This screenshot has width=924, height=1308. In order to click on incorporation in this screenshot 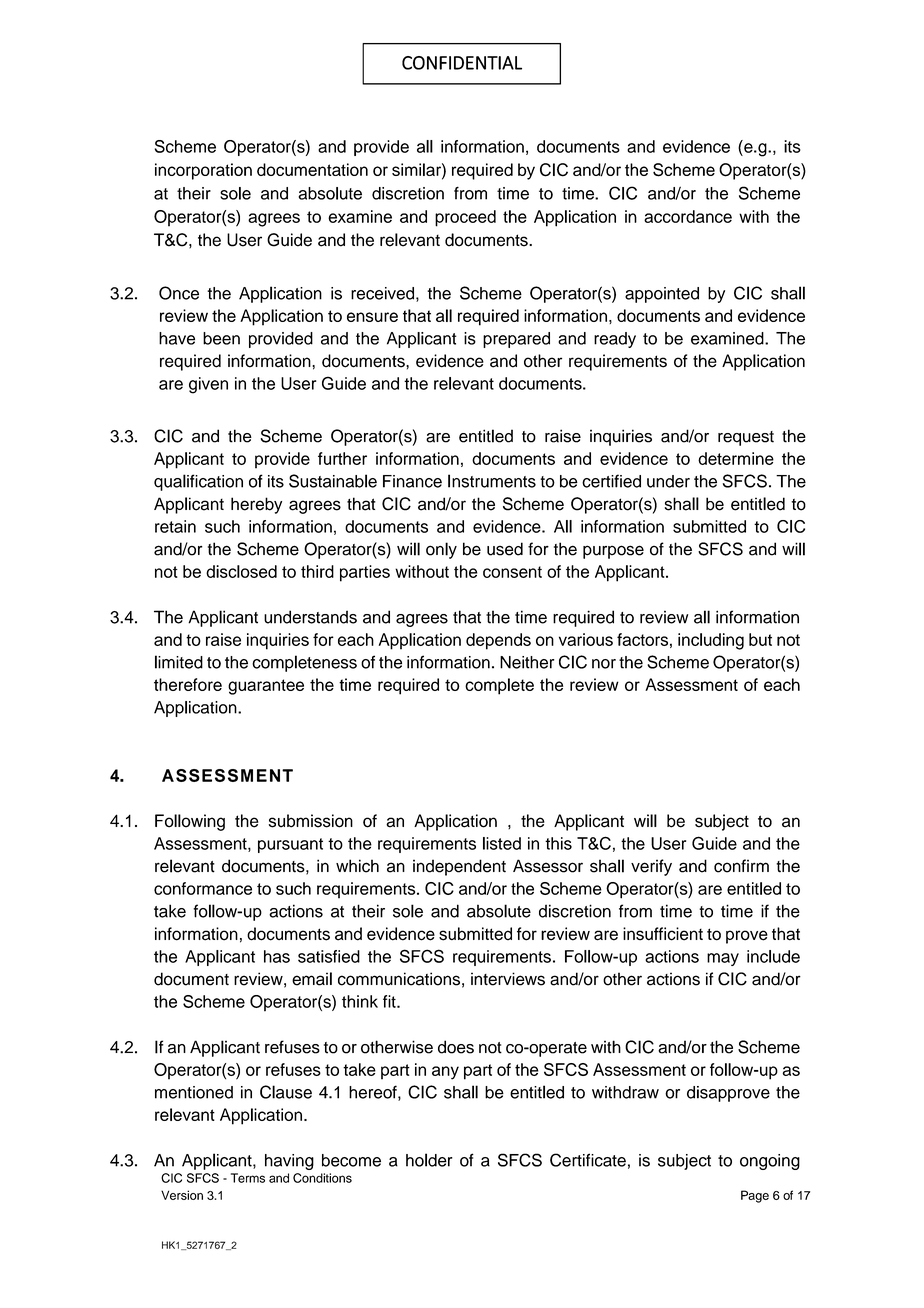, I will do `click(203, 171)`.
